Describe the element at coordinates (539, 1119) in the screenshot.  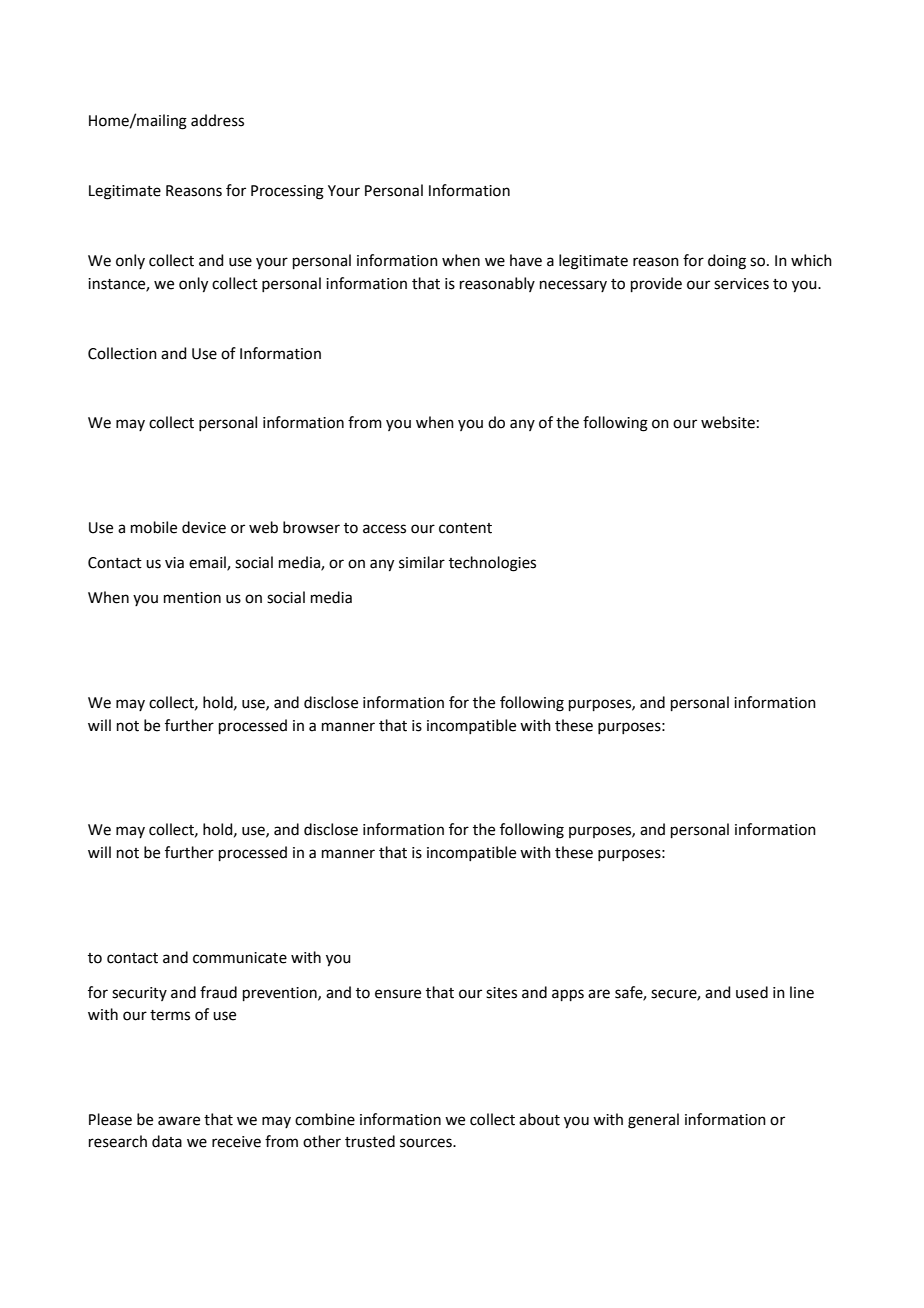
I see `about` at that location.
